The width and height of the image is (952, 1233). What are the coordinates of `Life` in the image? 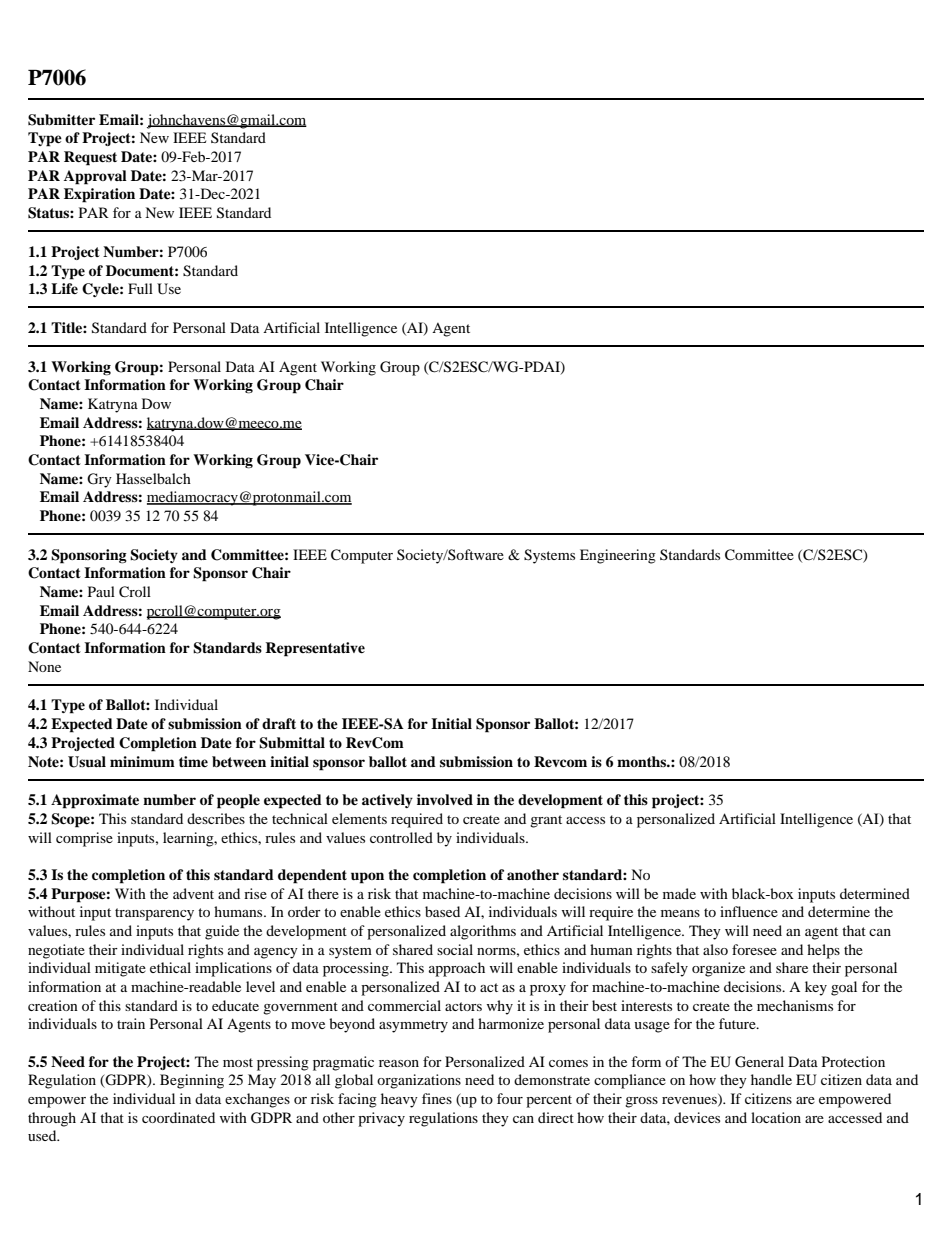 It's located at (64, 288).
